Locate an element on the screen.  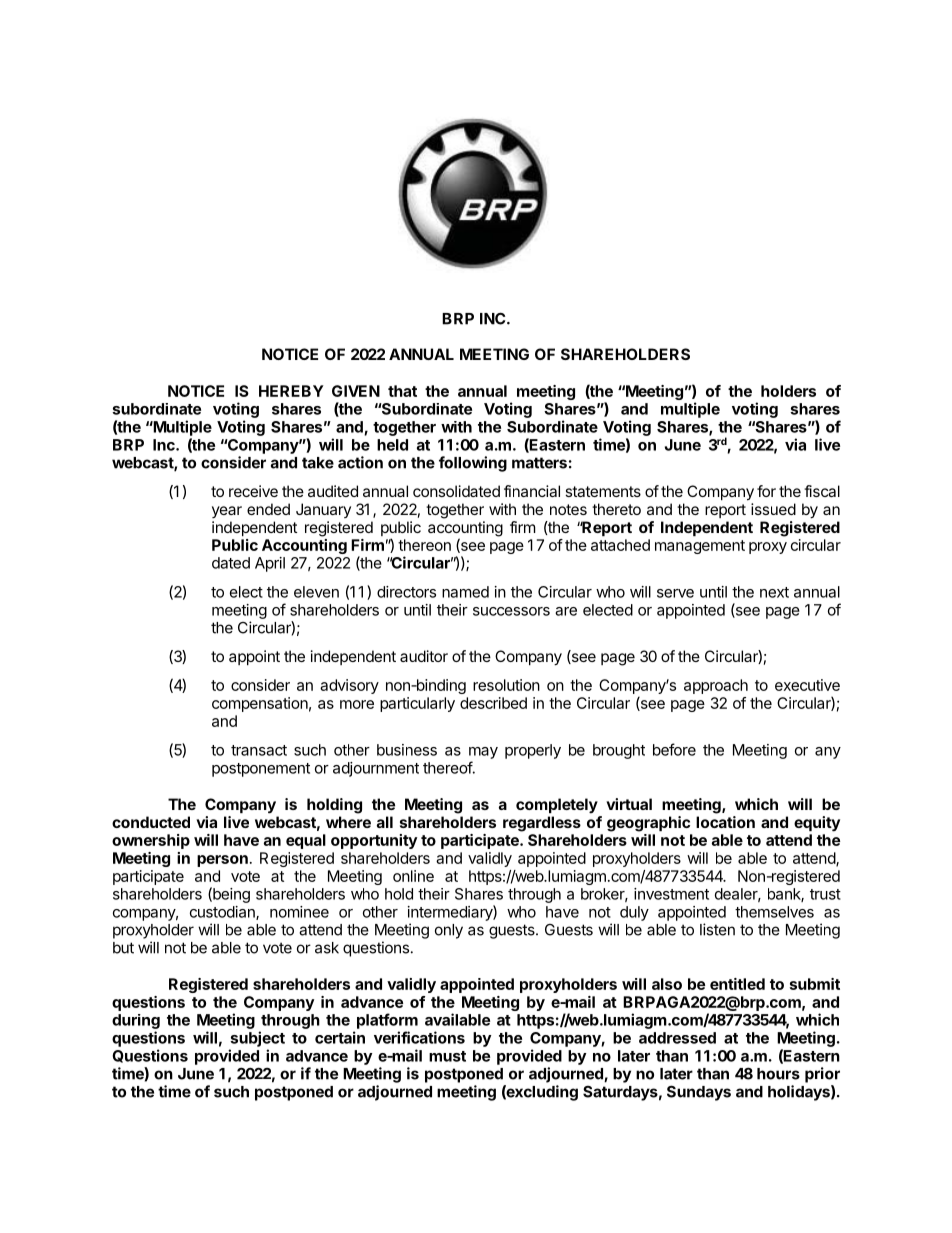
location is located at coordinates (725, 822).
